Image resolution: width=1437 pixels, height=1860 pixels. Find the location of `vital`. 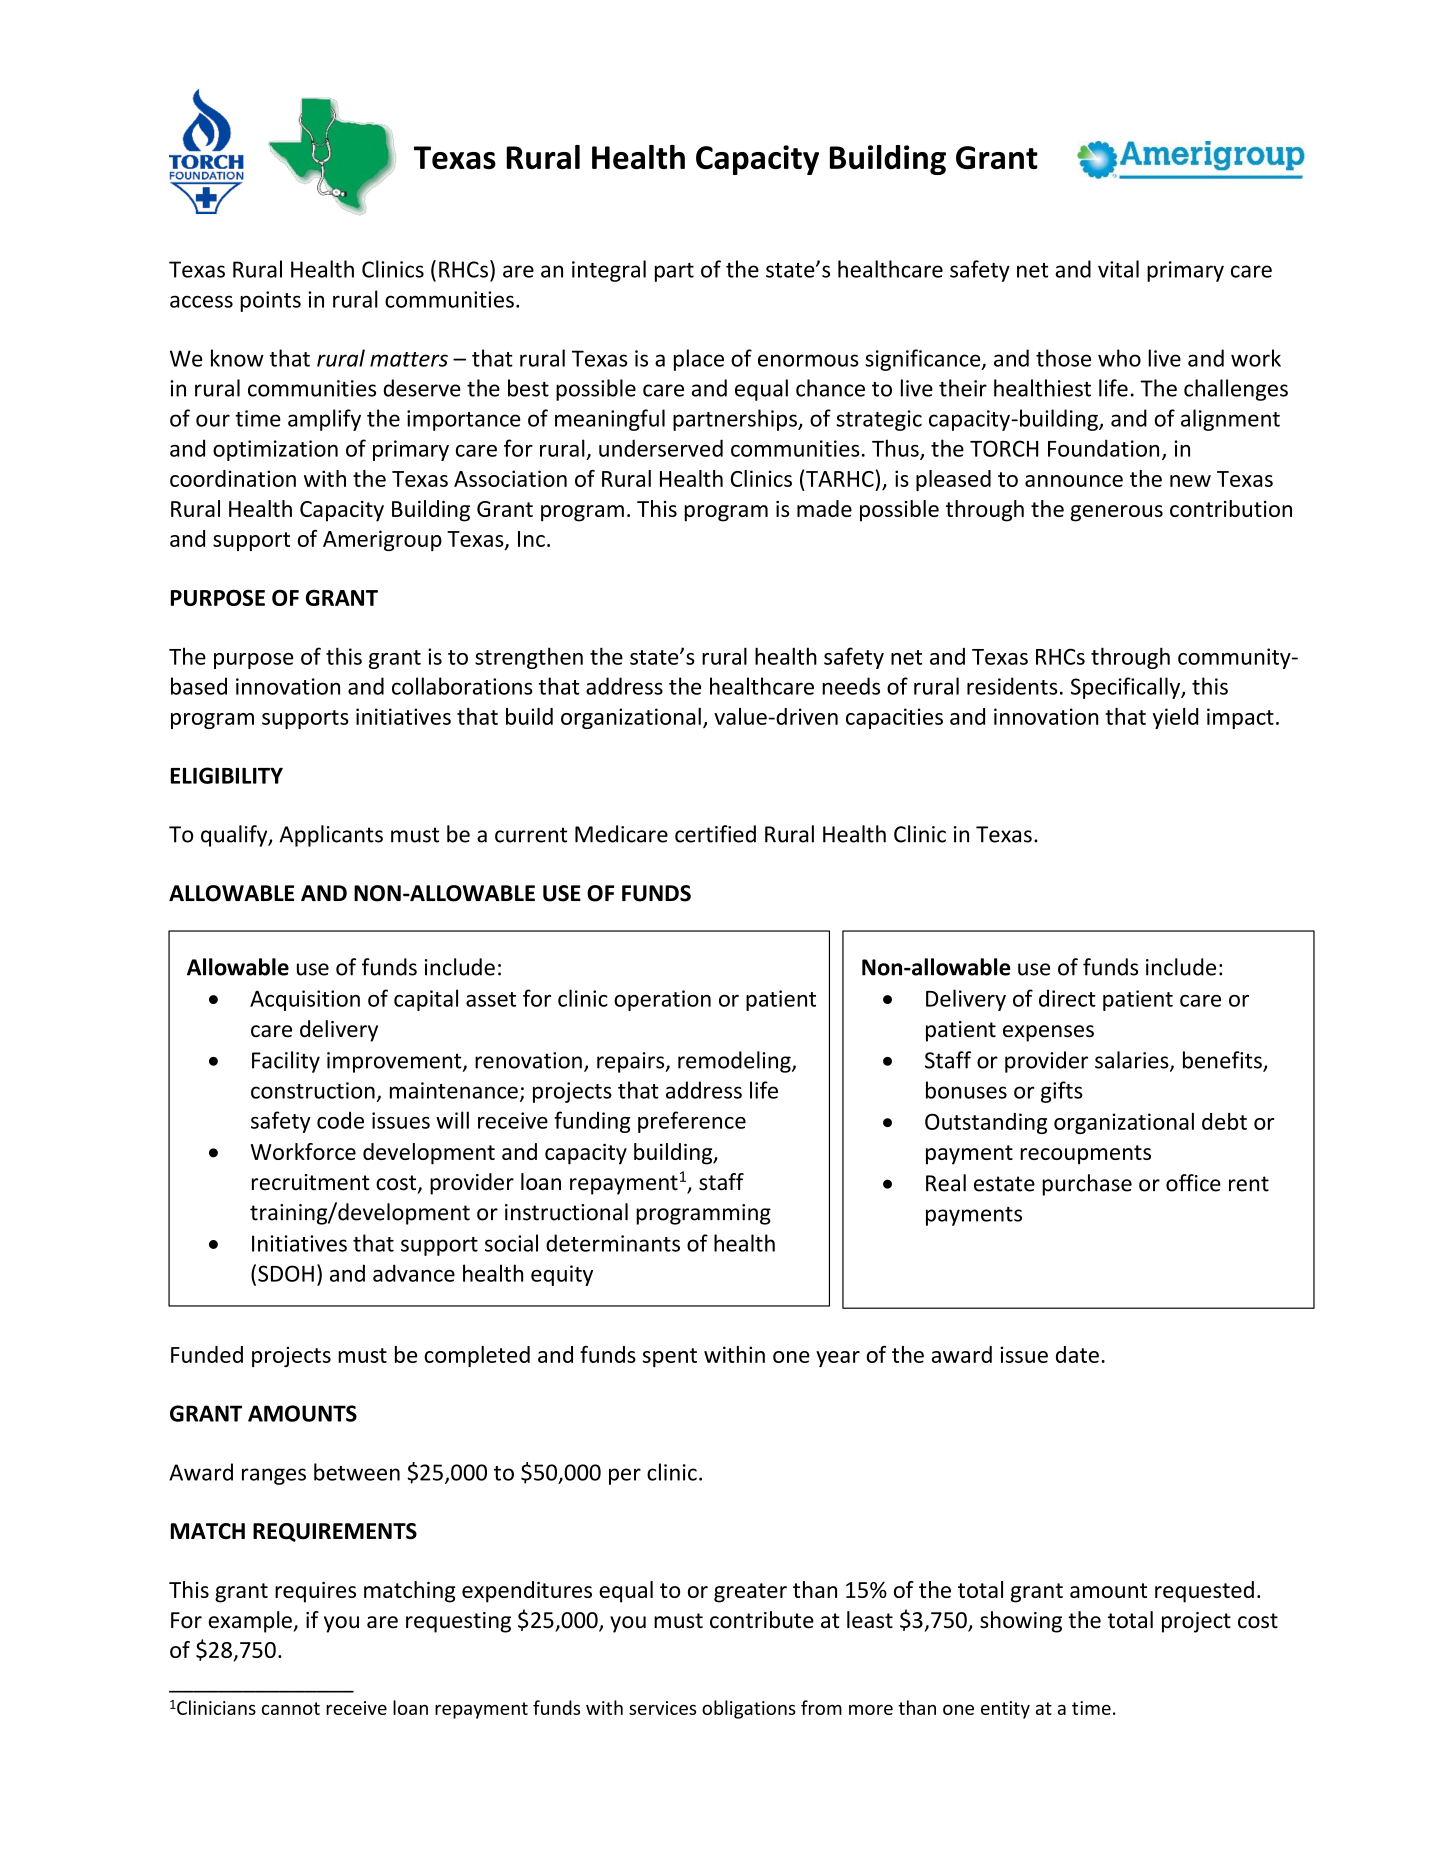

vital is located at coordinates (1118, 269).
